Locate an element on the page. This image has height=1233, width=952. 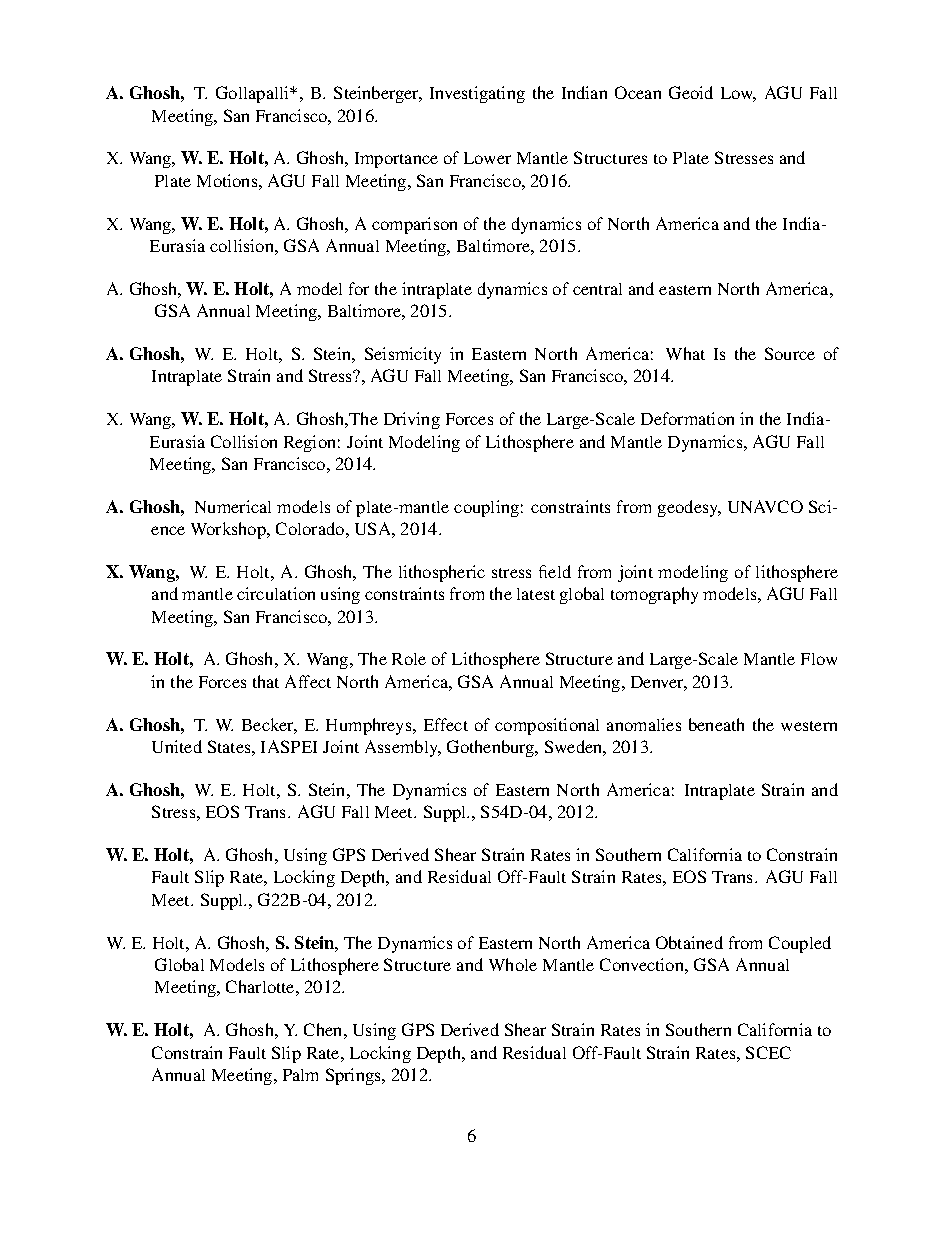
Geoid is located at coordinates (691, 92).
